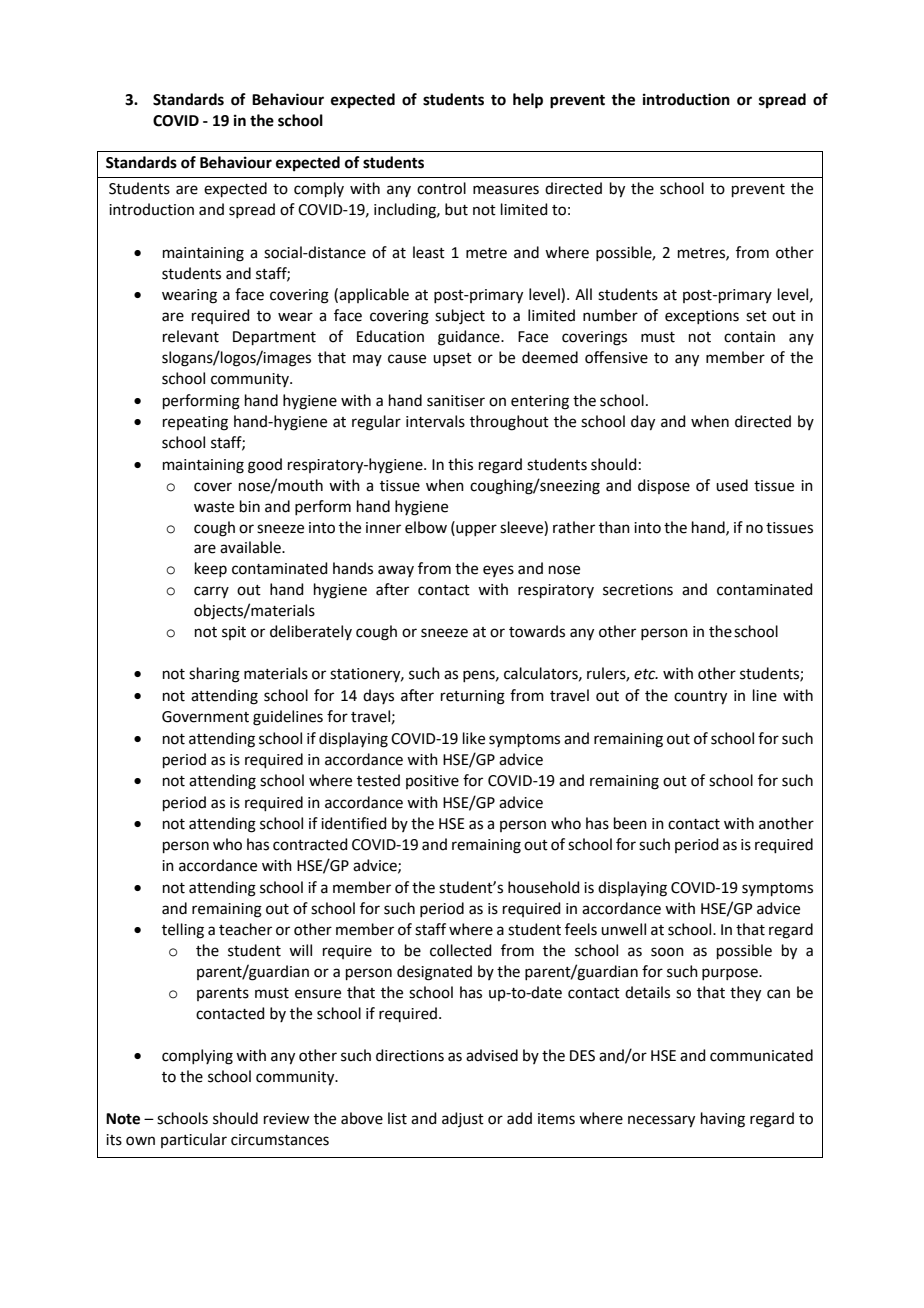  Describe the element at coordinates (191, 336) in the document. I see `relevant` at that location.
